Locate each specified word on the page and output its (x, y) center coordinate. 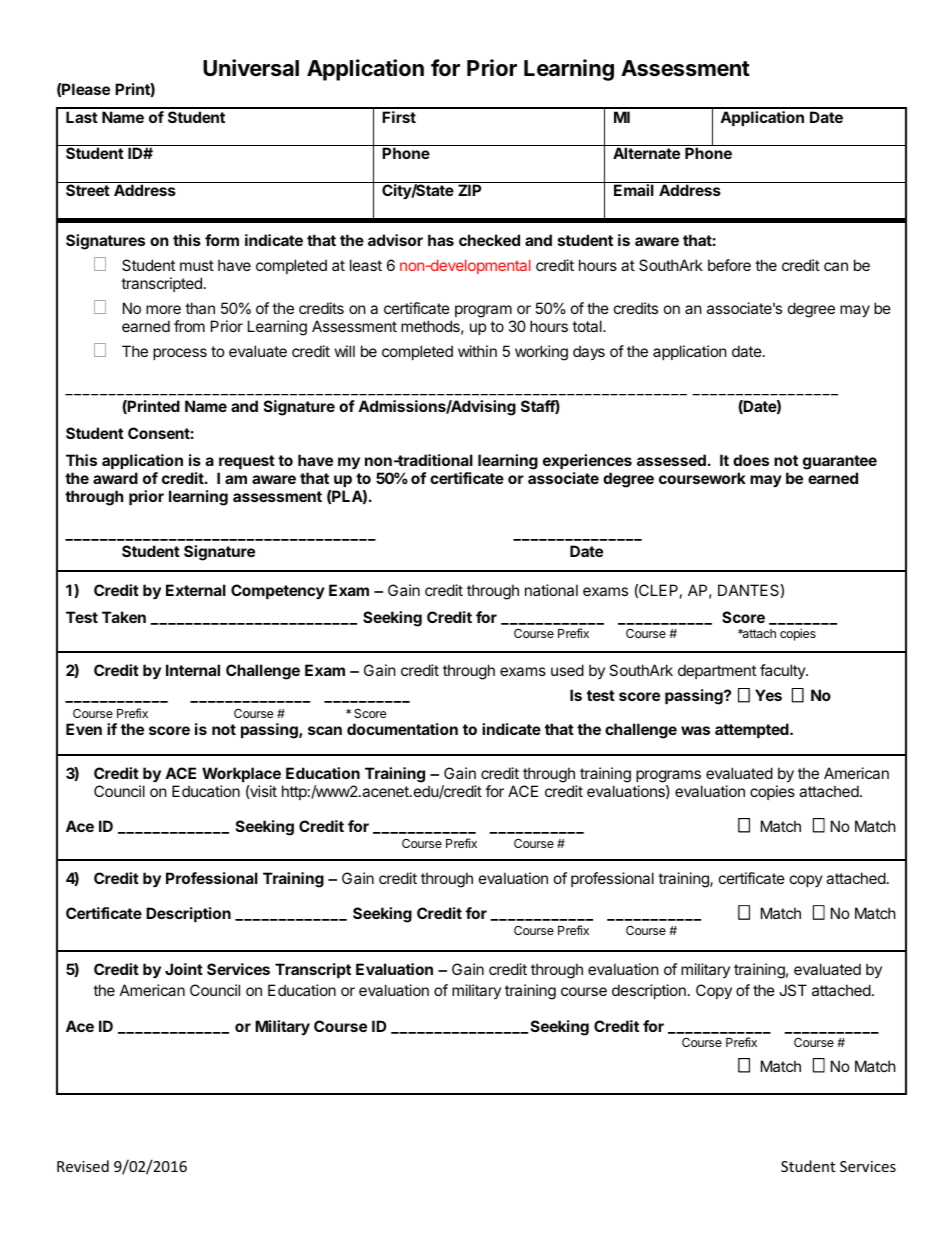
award (115, 478)
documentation (402, 729)
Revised (83, 1166)
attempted (753, 730)
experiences (587, 463)
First (399, 117)
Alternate (646, 153)
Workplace (241, 774)
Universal (251, 68)
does (751, 460)
